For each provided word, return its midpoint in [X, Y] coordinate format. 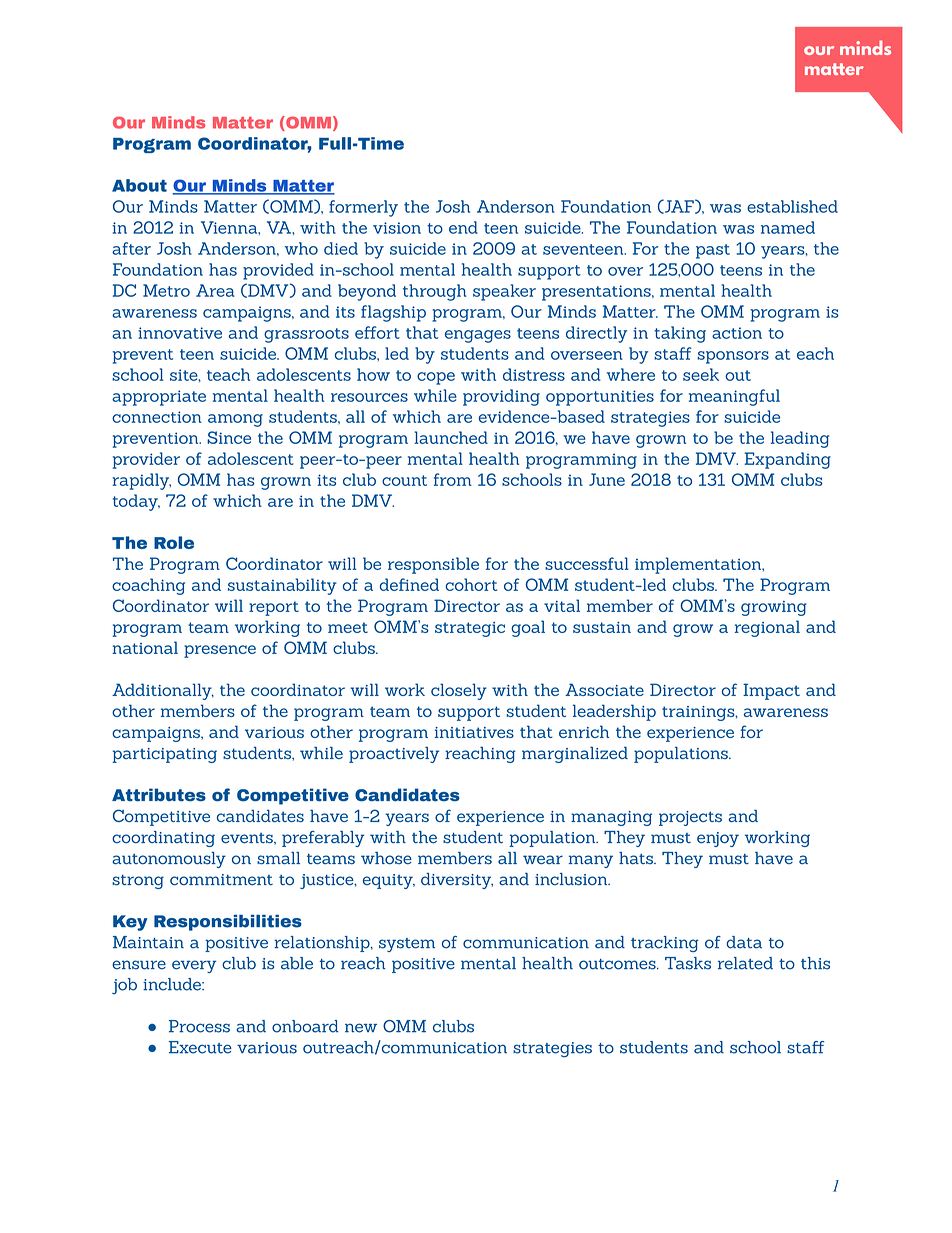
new [361, 1028]
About [139, 185]
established [792, 206]
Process [199, 1026]
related [745, 963]
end [463, 227]
